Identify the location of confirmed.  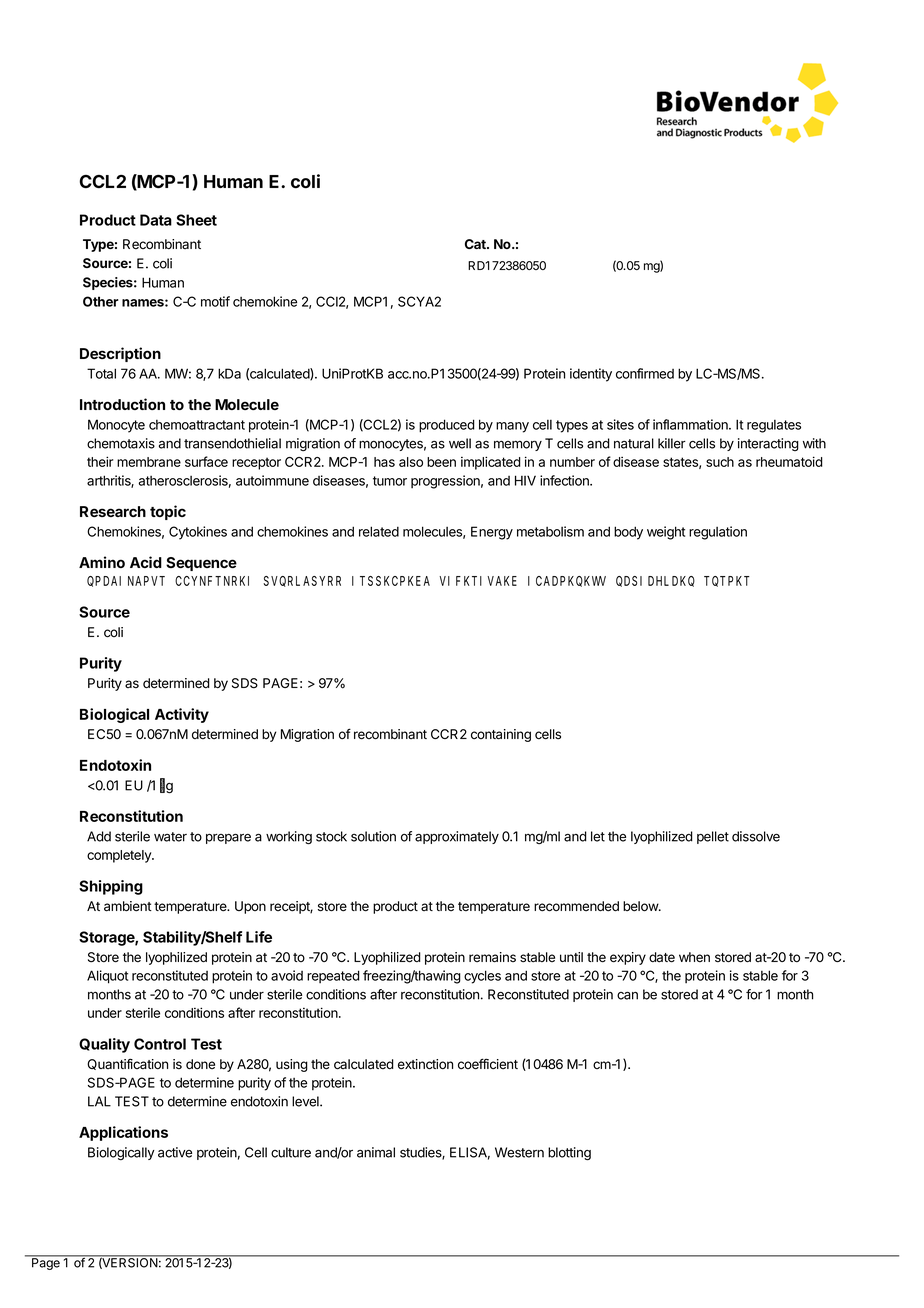
(645, 373).
